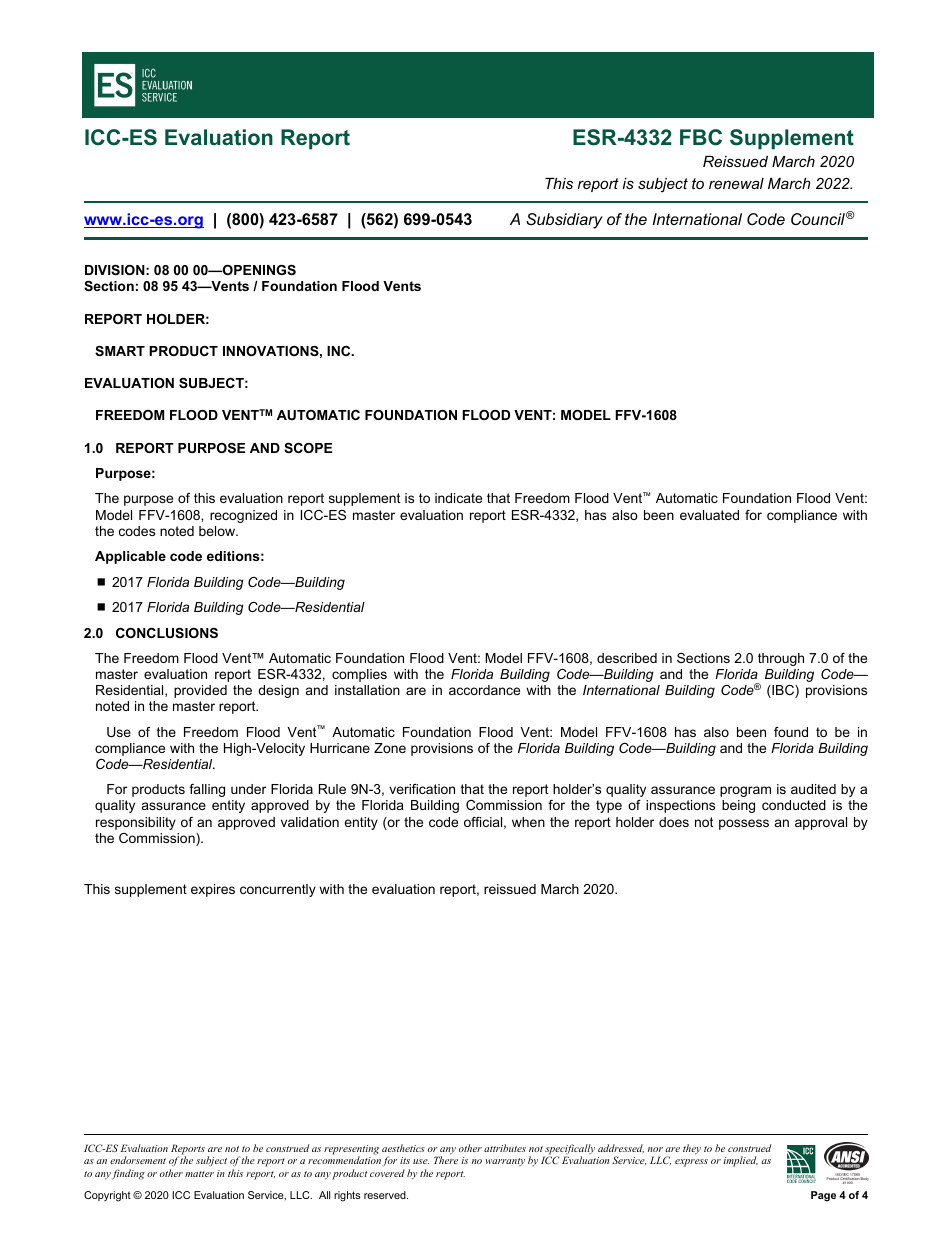 This screenshot has width=952, height=1233. Describe the element at coordinates (484, 690) in the screenshot. I see `accordance` at that location.
